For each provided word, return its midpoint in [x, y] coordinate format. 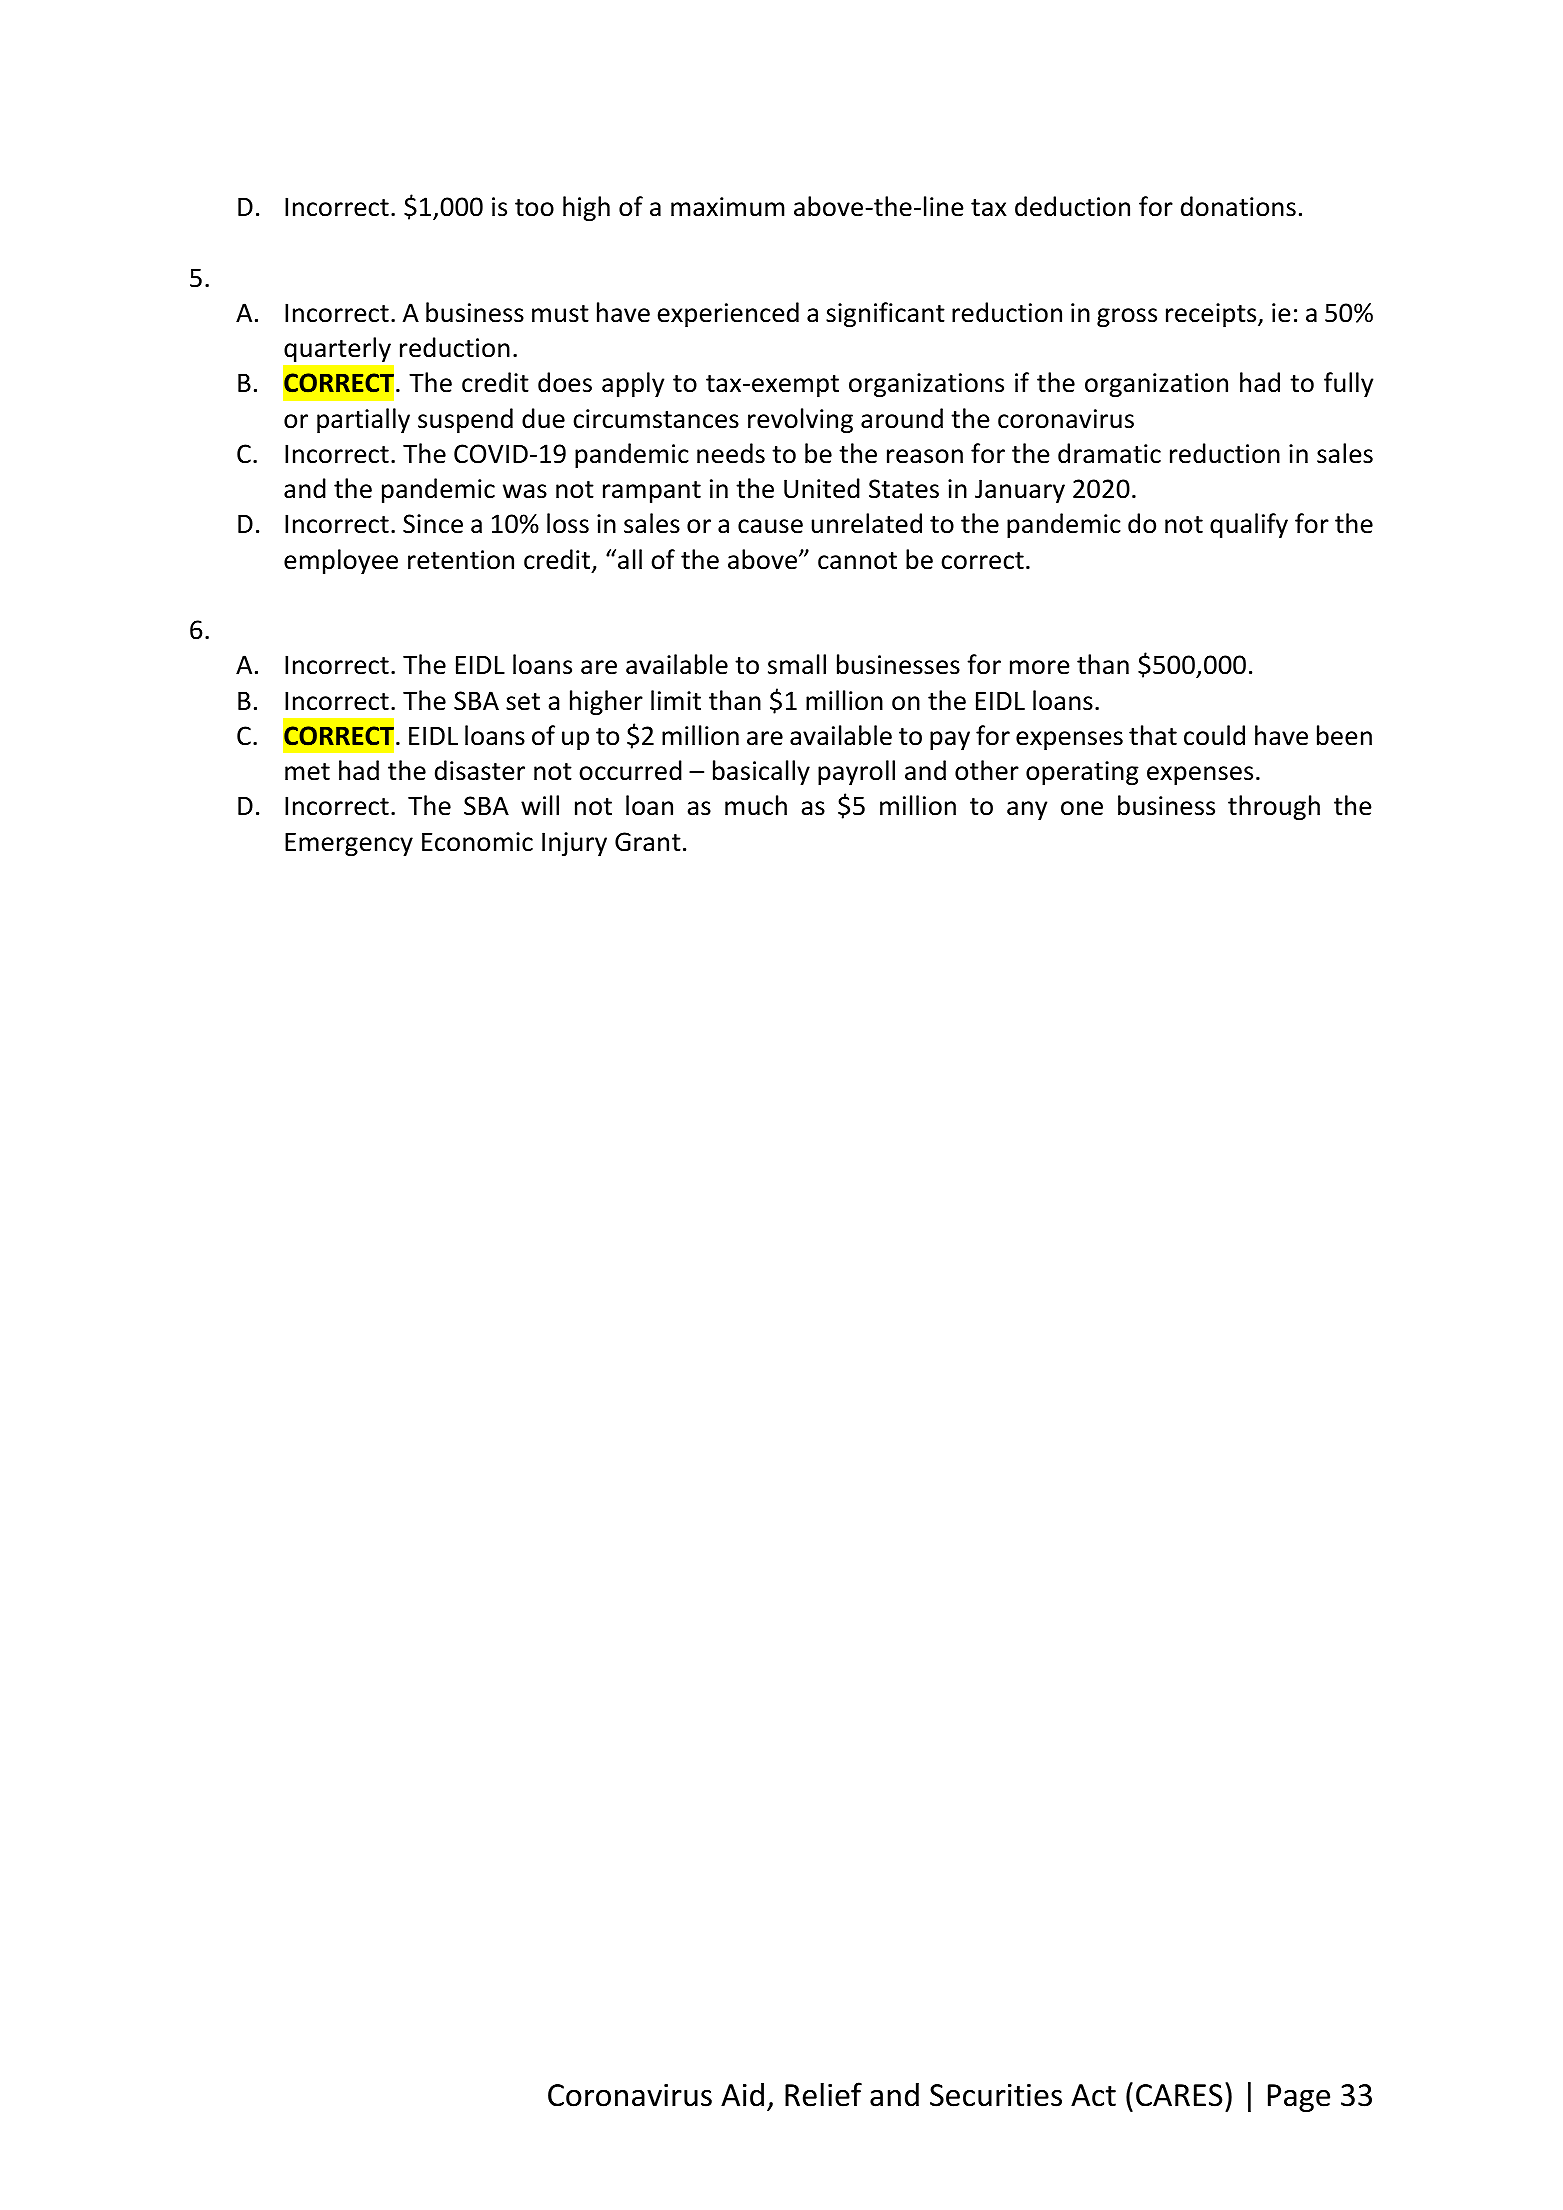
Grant [648, 842]
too [534, 208]
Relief [823, 2094]
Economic [477, 842]
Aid [742, 2095]
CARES [1179, 2095]
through [1274, 807]
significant [885, 314]
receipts [1212, 315]
